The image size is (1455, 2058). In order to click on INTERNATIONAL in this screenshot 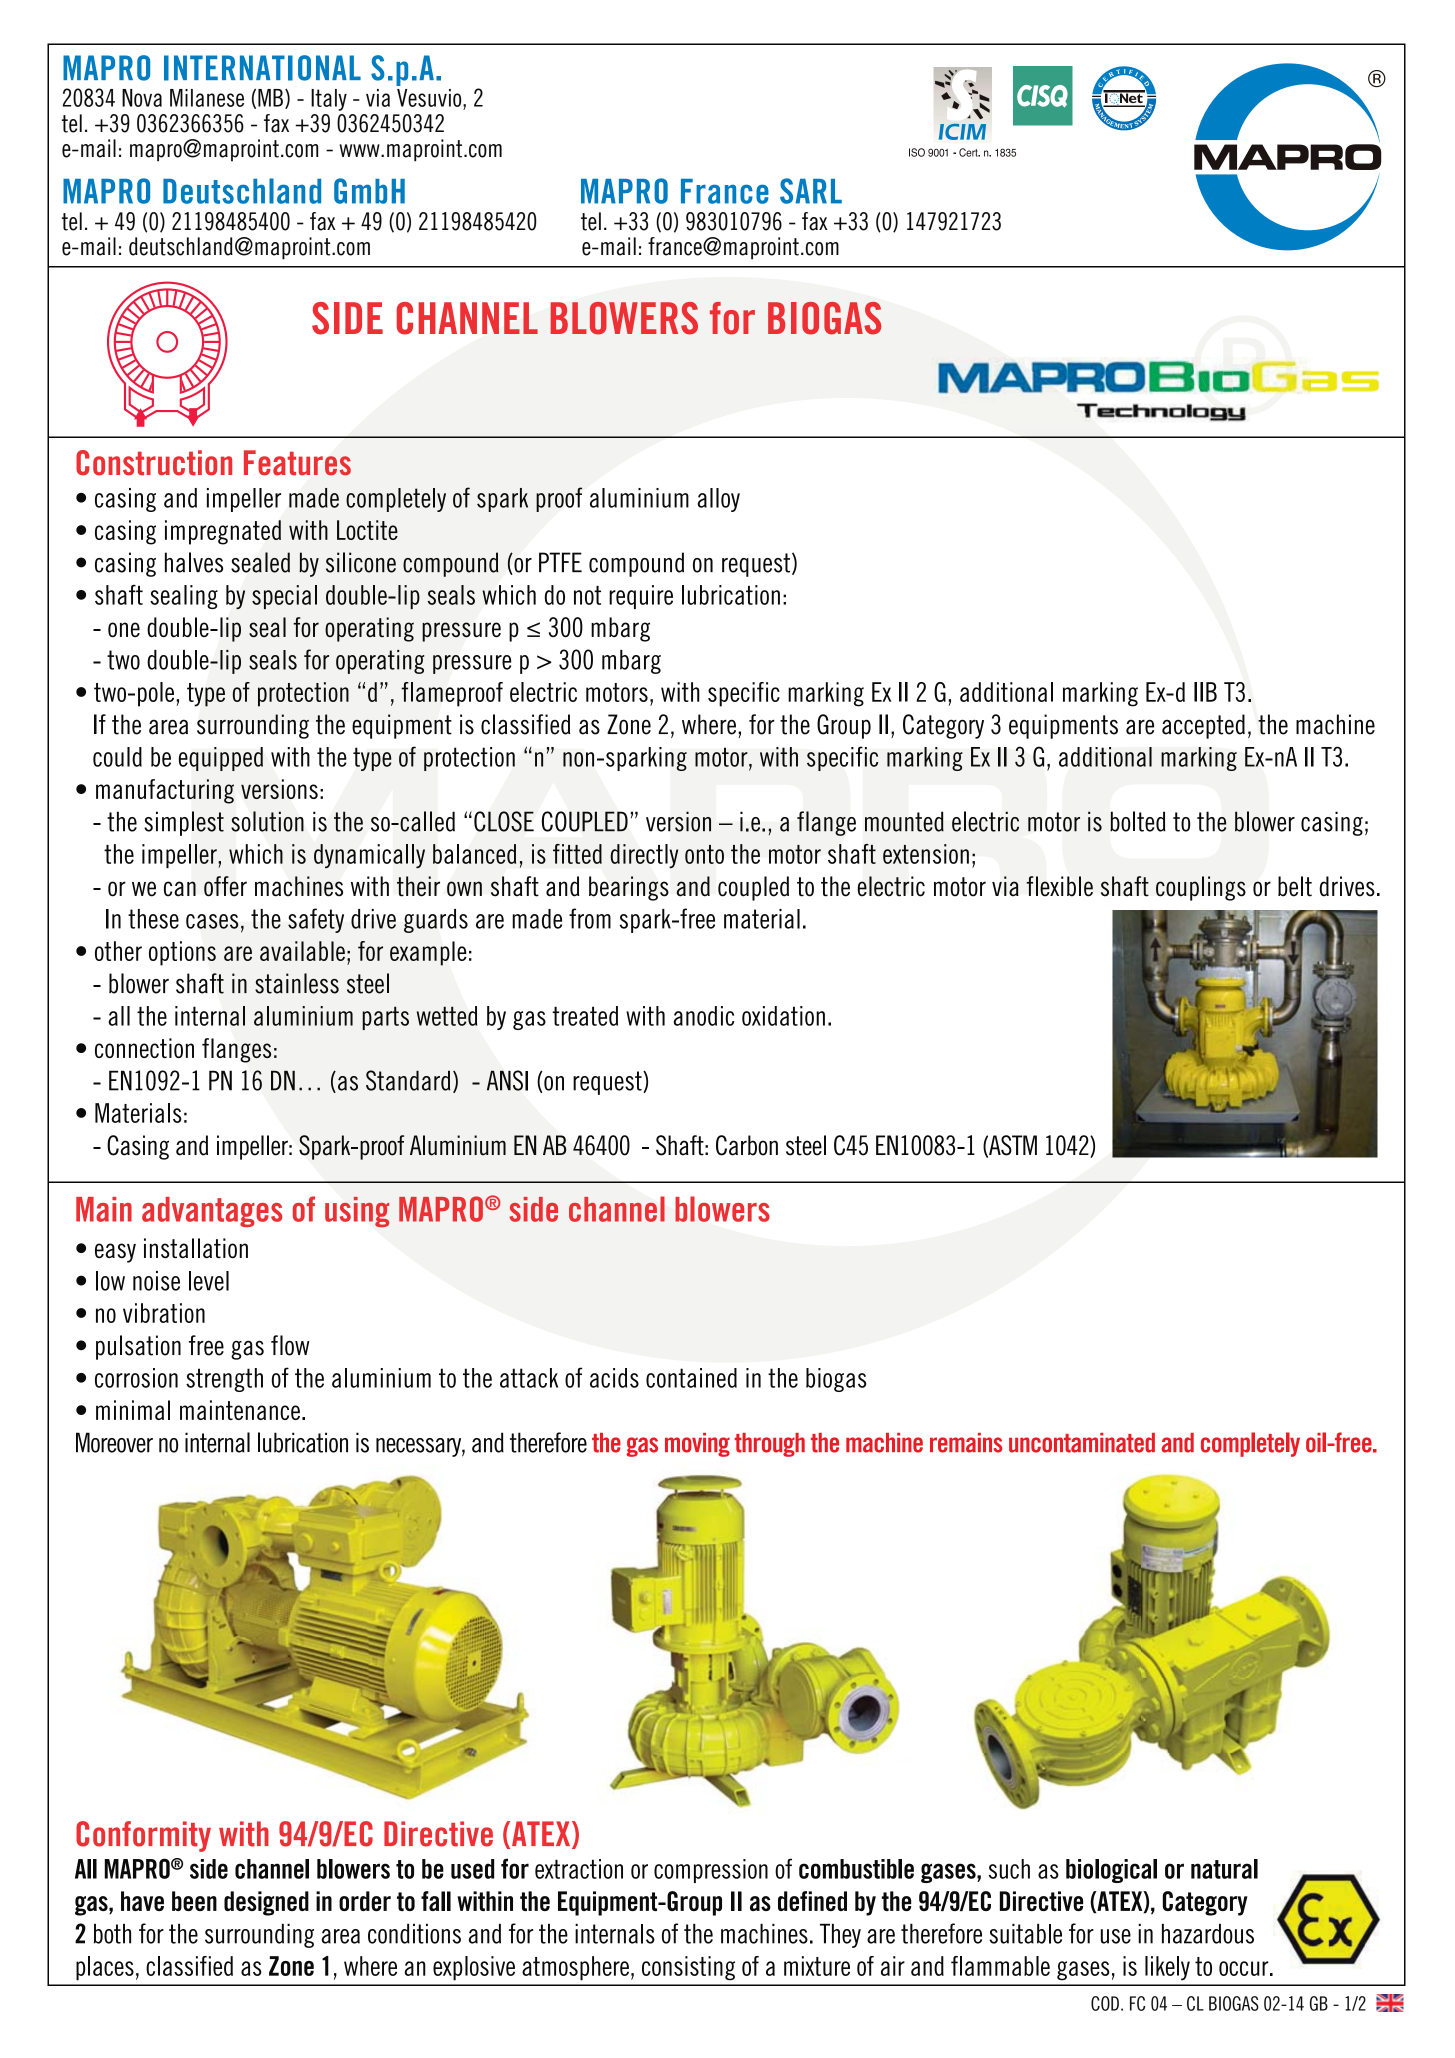, I will do `click(262, 68)`.
